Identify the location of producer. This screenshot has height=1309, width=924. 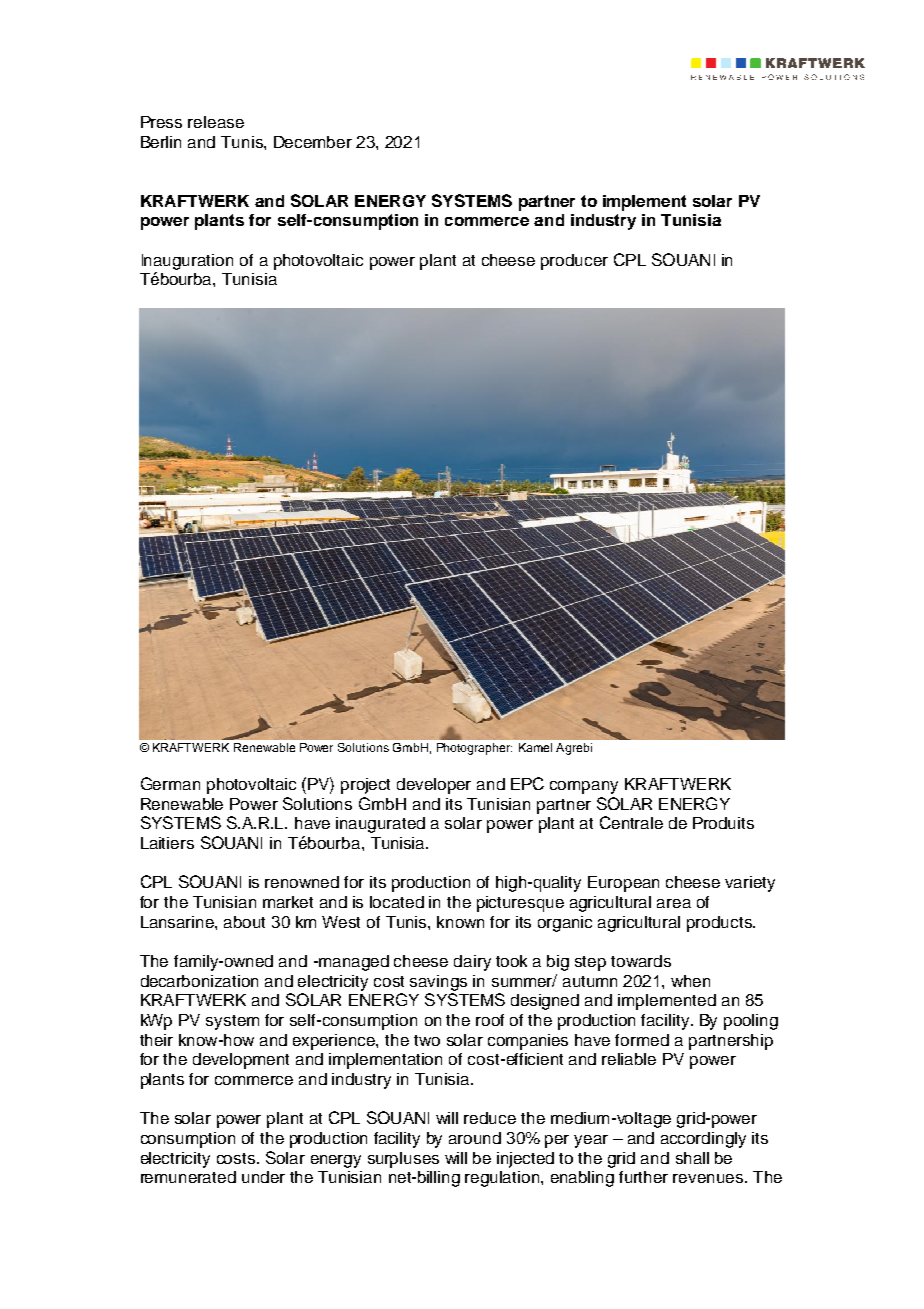
(574, 262).
